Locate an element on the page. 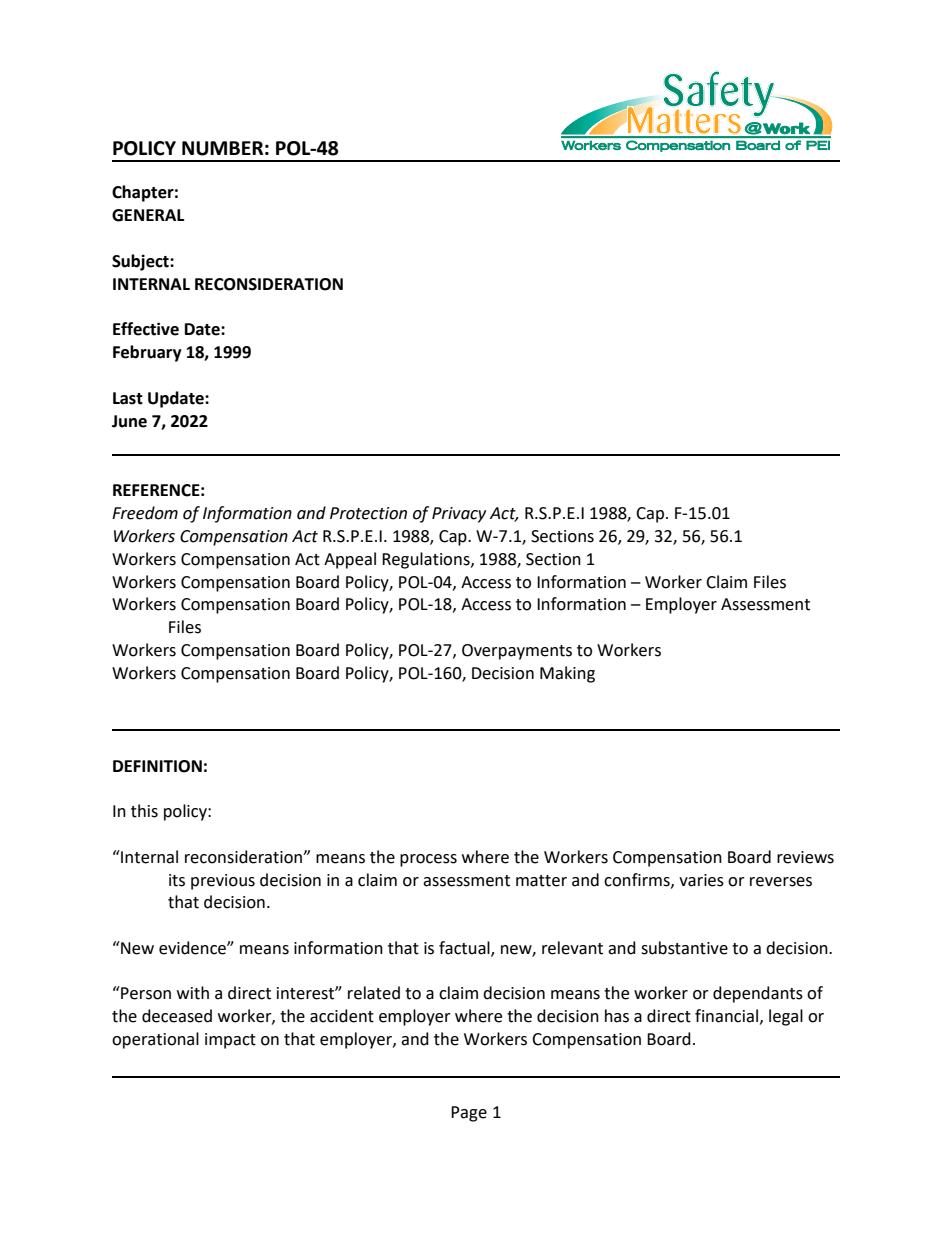 The image size is (952, 1233). Privacy is located at coordinates (459, 515).
